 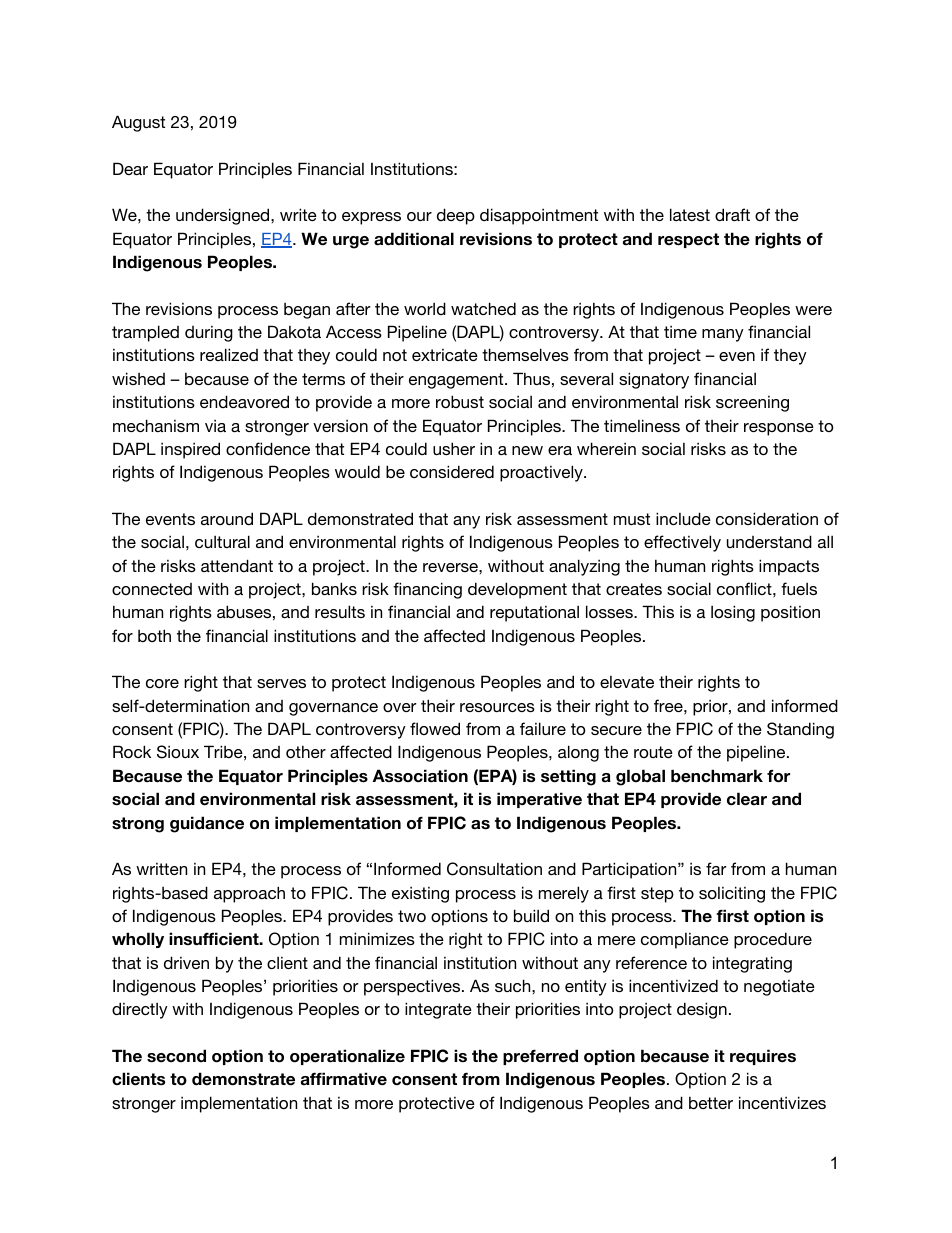 I want to click on draft, so click(x=732, y=214).
